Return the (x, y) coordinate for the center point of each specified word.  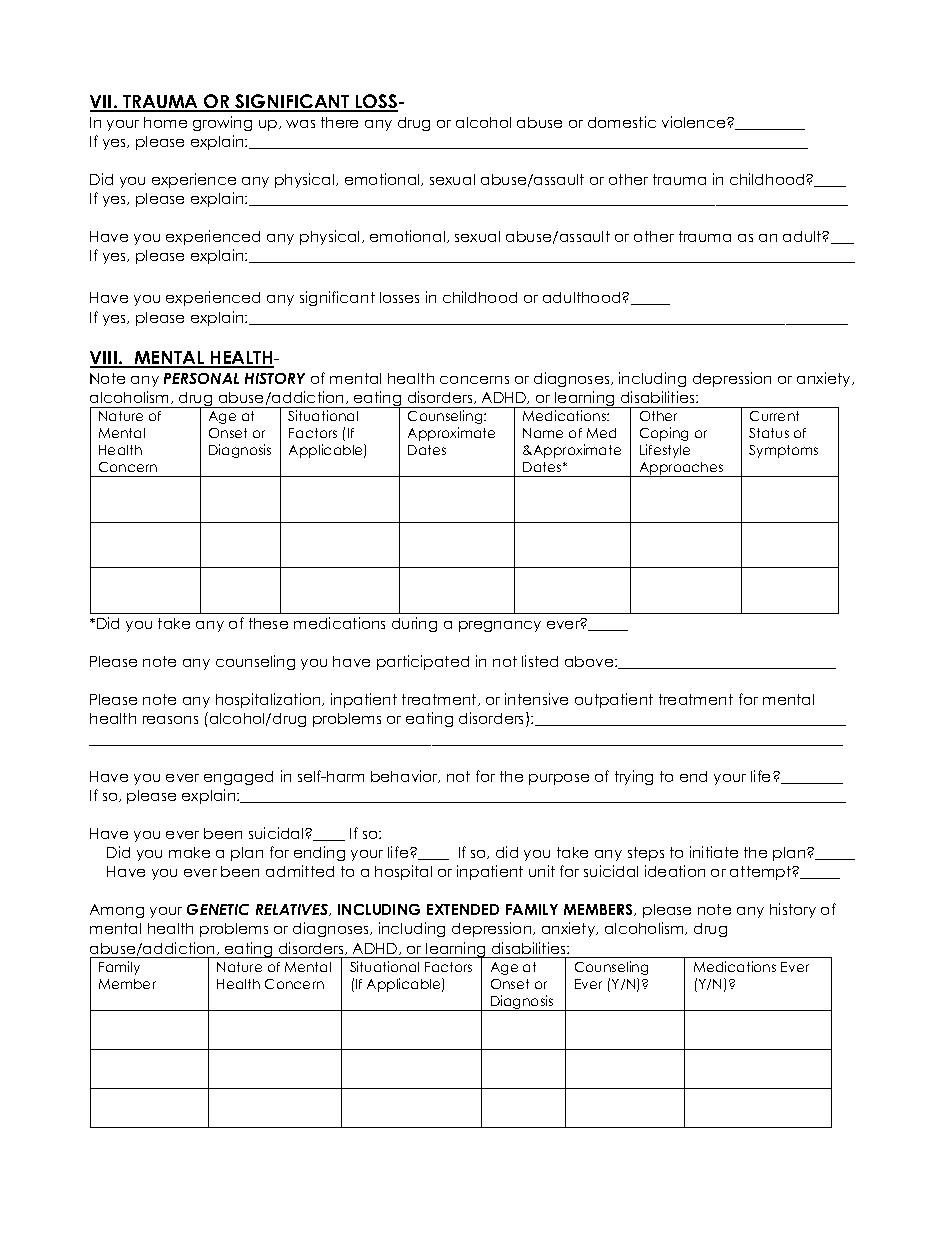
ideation (675, 871)
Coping (664, 434)
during (414, 624)
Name (543, 433)
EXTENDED (463, 909)
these (268, 623)
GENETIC (218, 909)
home (165, 122)
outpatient (614, 700)
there (339, 122)
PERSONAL (201, 378)
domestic (622, 122)
